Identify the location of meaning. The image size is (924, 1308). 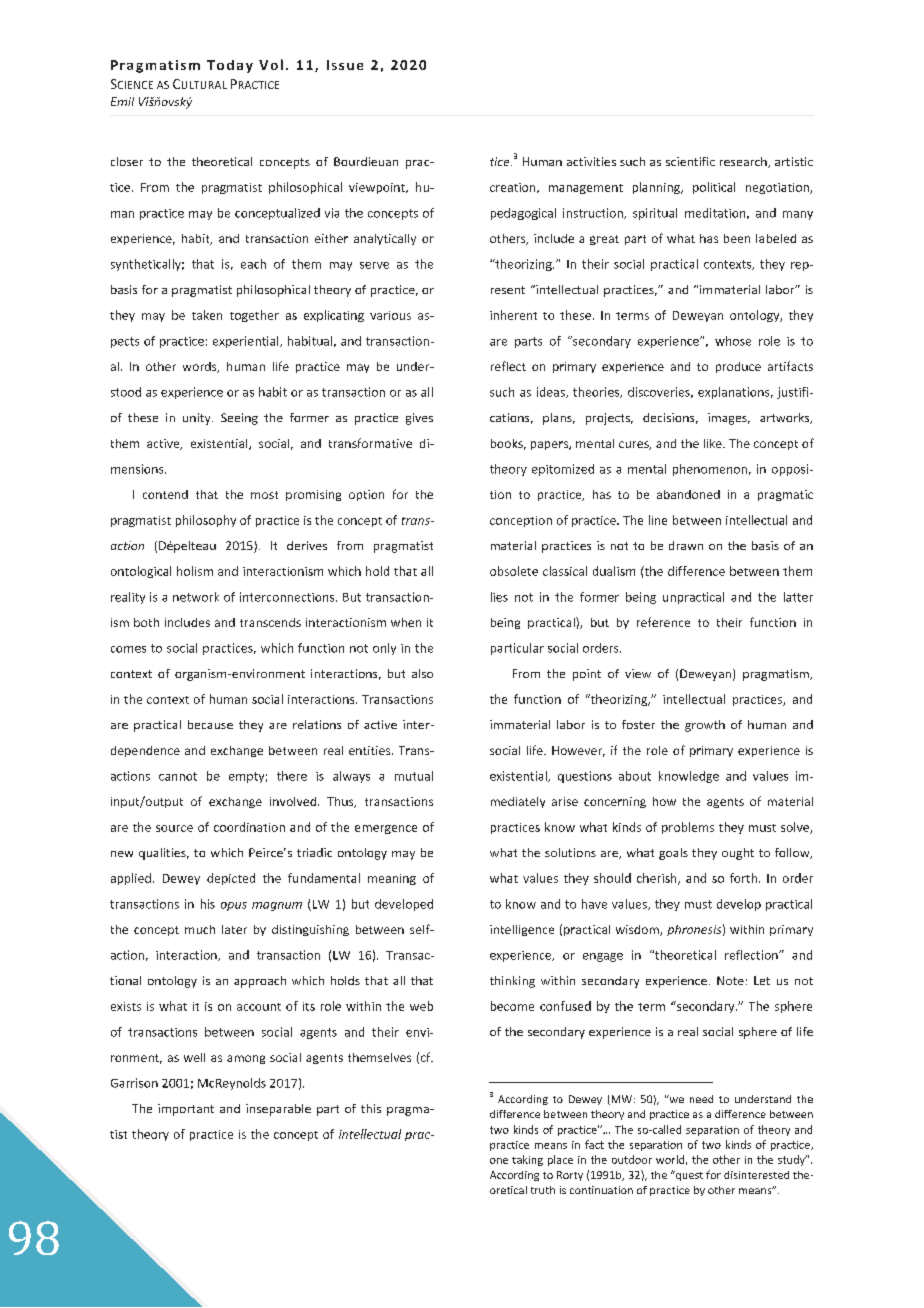
(392, 879).
